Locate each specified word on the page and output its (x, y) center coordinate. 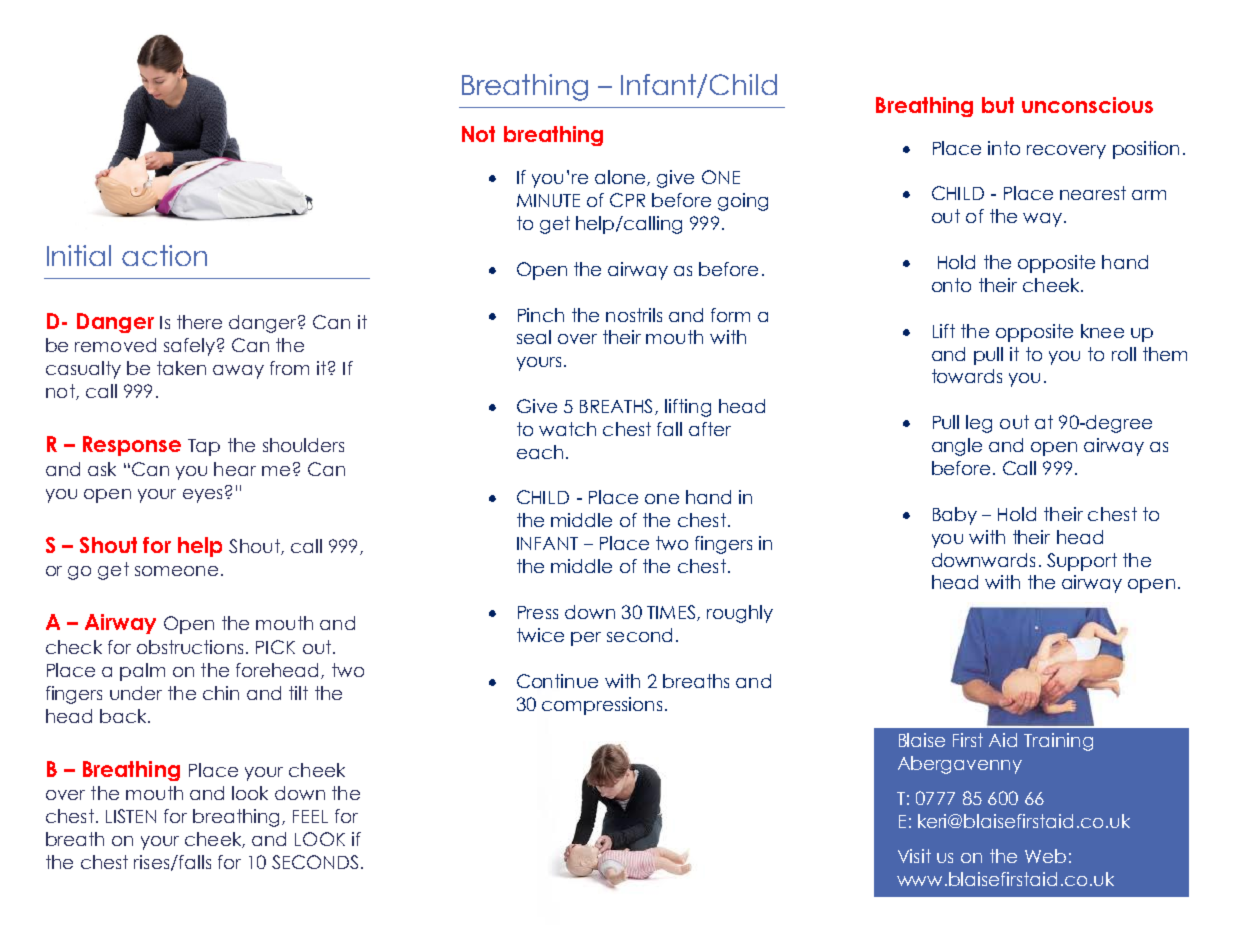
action (164, 255)
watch (567, 429)
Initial (79, 255)
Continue (557, 681)
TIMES (671, 612)
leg (979, 424)
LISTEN (131, 816)
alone (621, 178)
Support (1082, 562)
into (1004, 148)
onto (951, 285)
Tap (204, 447)
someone (176, 571)
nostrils (634, 315)
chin (221, 693)
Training (1058, 742)
